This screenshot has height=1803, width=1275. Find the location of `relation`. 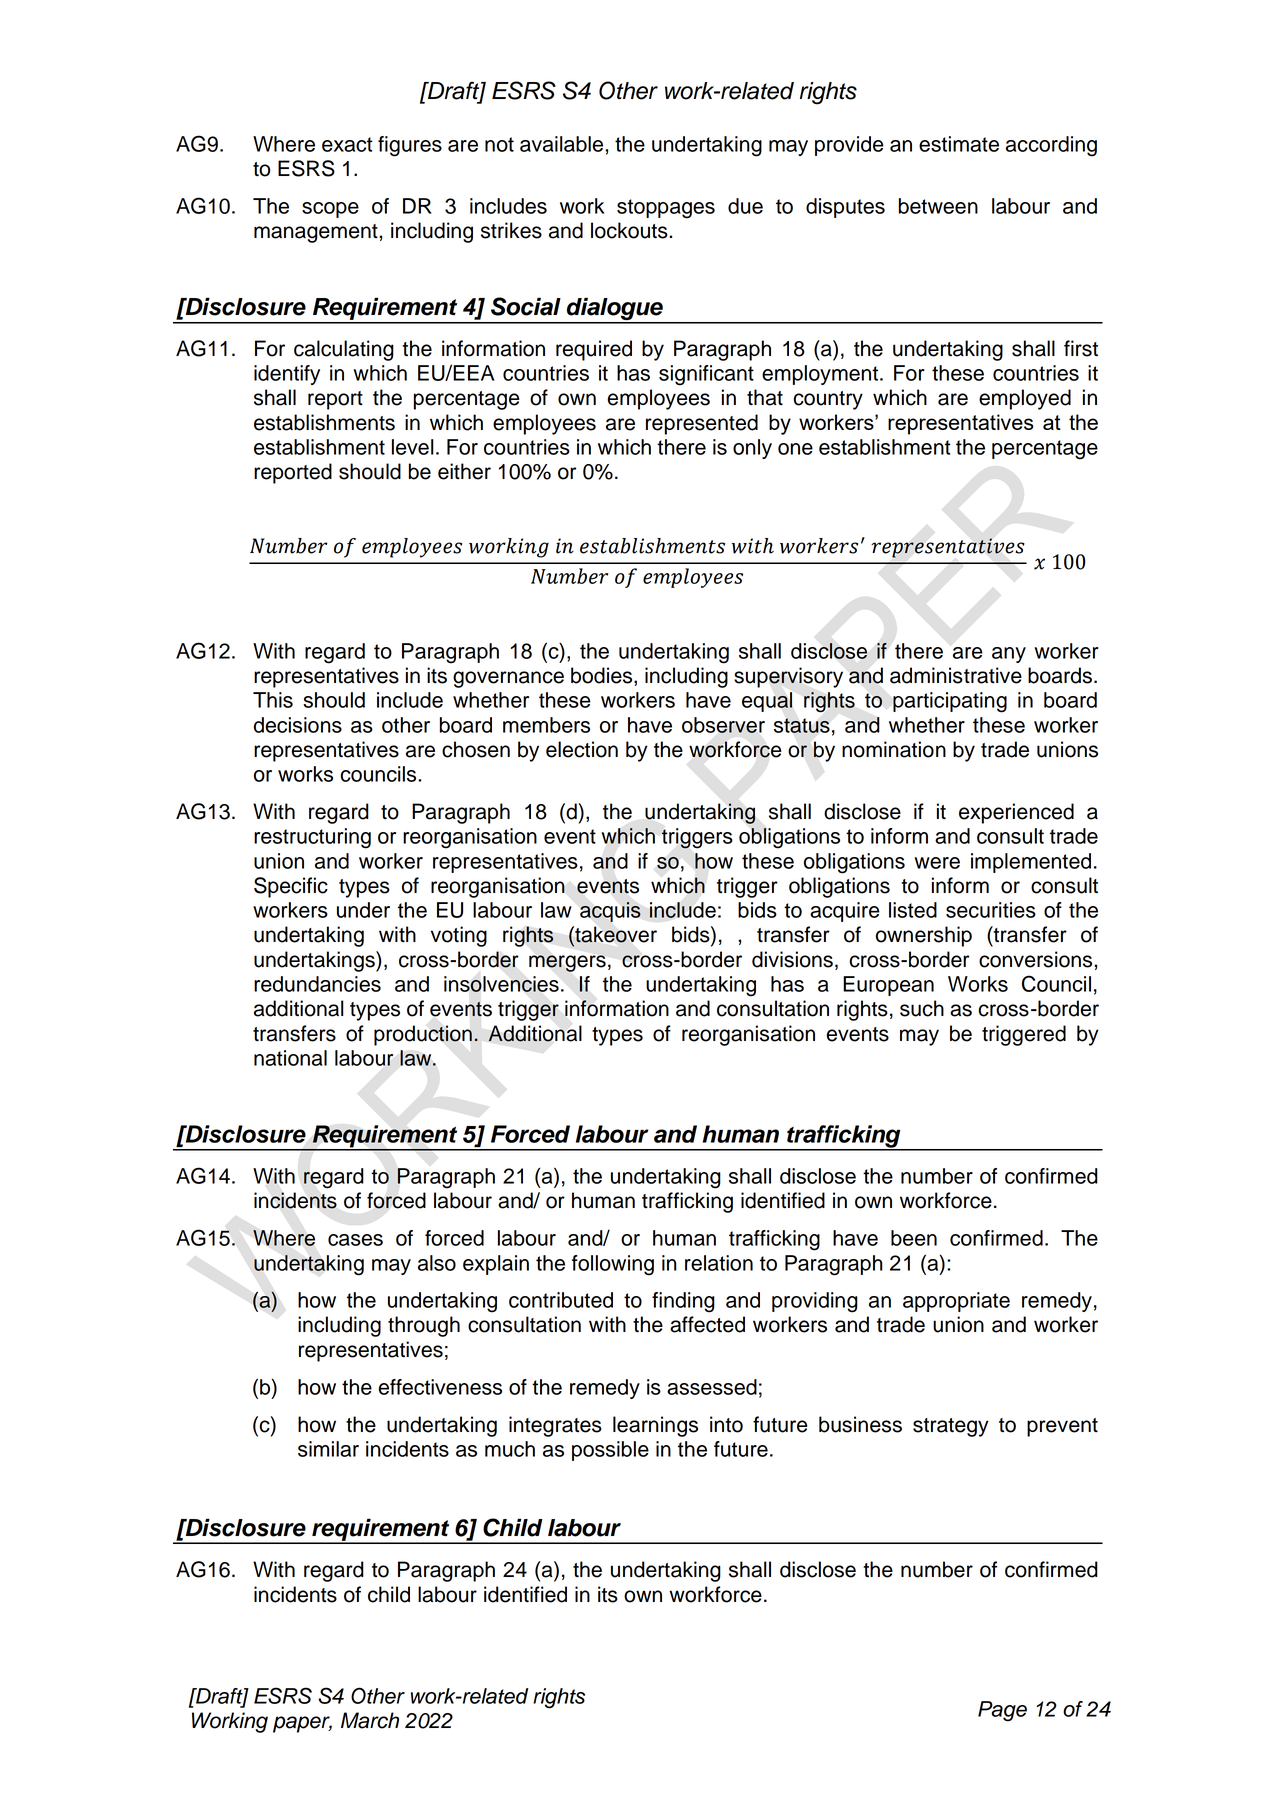

relation is located at coordinates (719, 1263).
